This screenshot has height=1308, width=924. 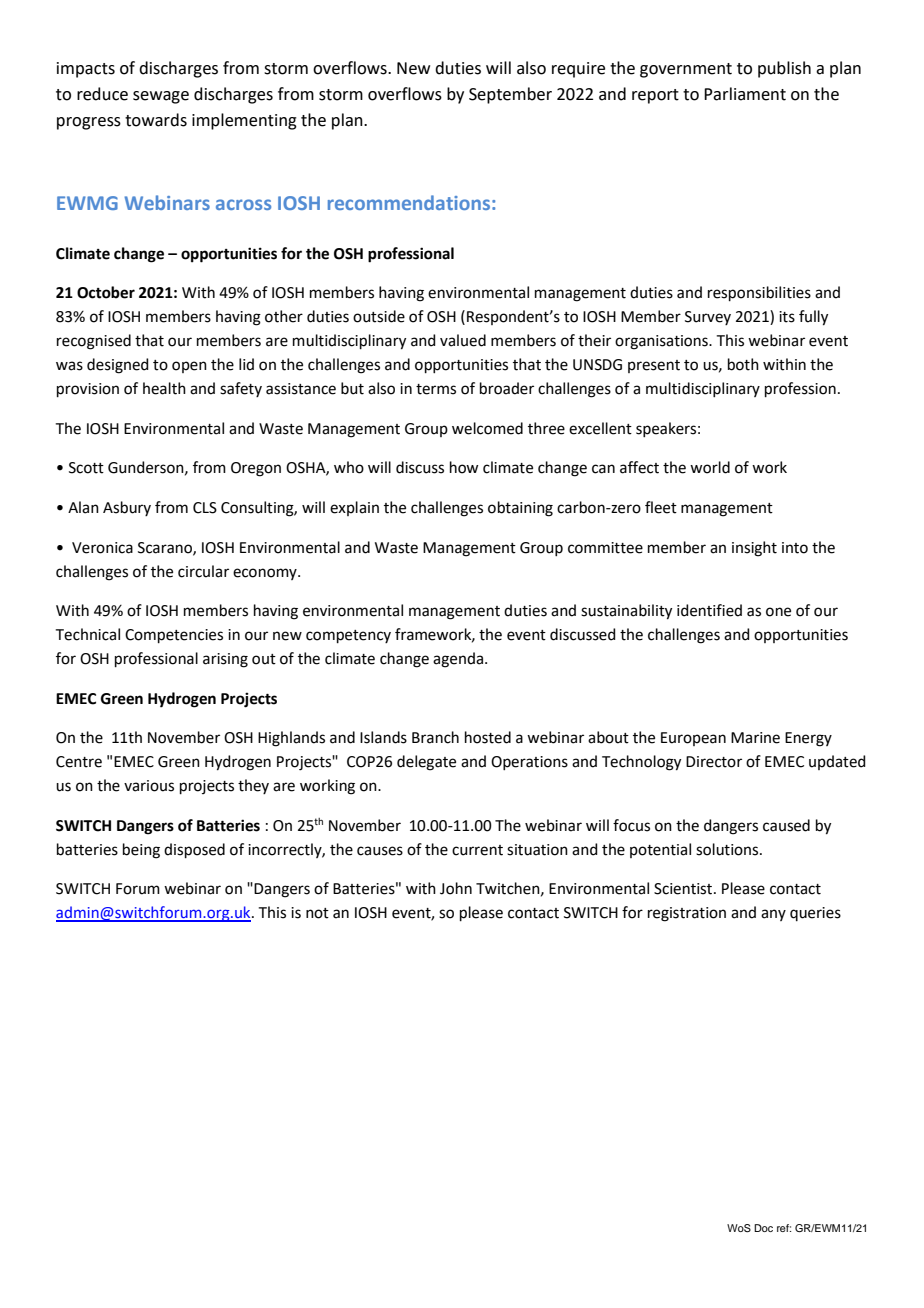 I want to click on one, so click(x=778, y=612).
